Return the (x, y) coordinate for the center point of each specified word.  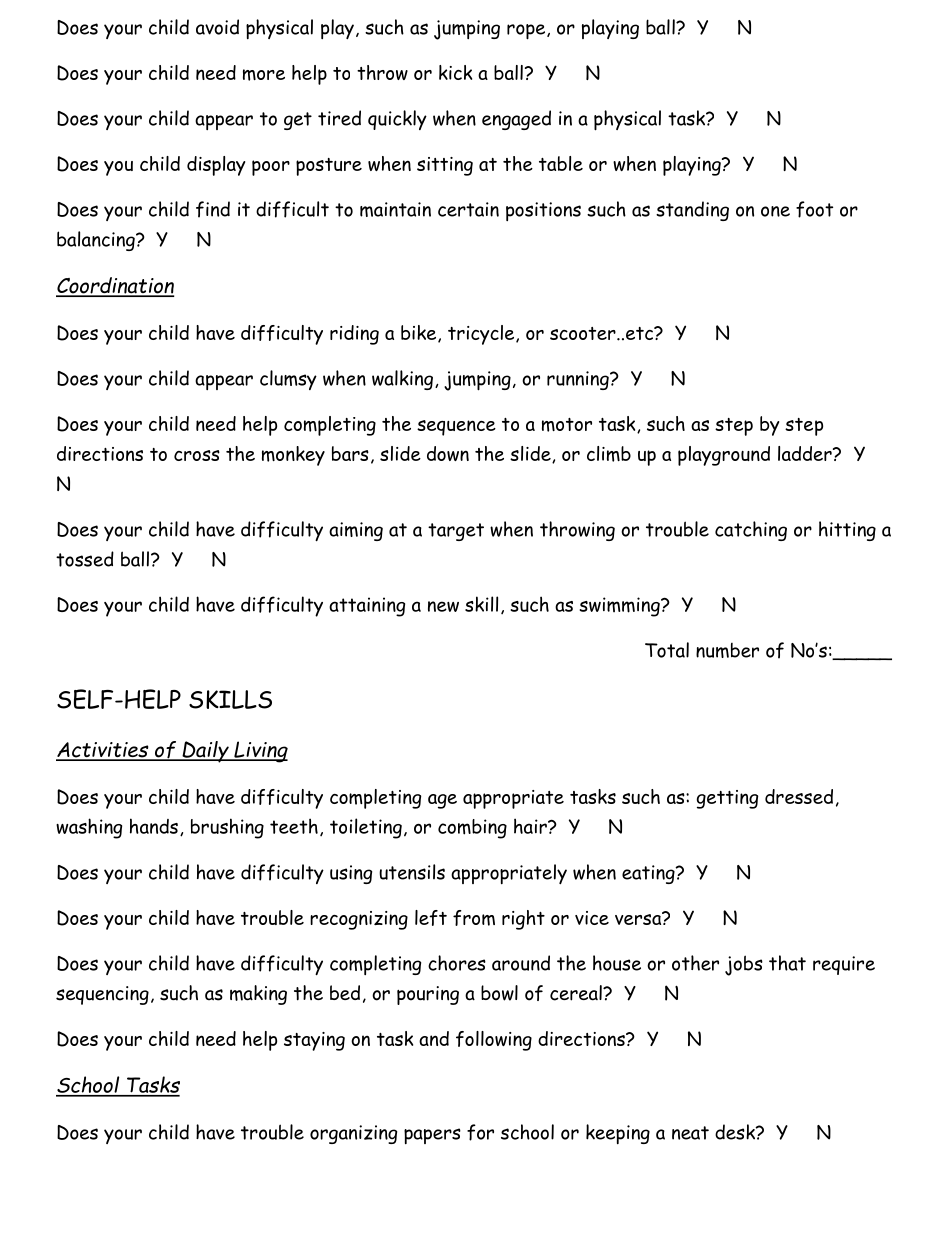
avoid (217, 27)
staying (314, 1041)
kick (455, 72)
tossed (85, 559)
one (775, 211)
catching (751, 531)
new (443, 606)
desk (736, 1132)
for (480, 1132)
